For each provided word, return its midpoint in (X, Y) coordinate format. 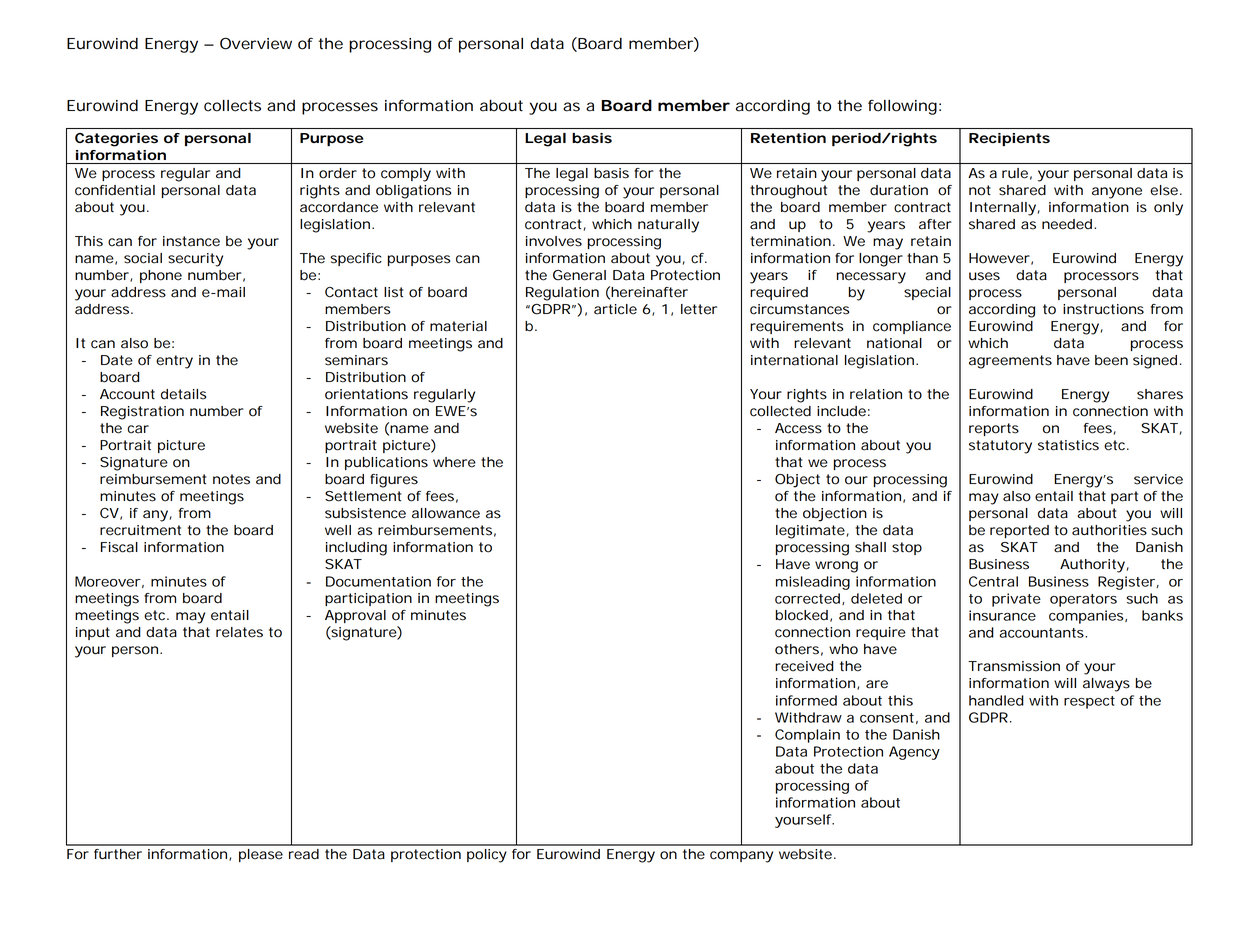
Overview (256, 43)
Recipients (1009, 139)
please (261, 855)
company (741, 857)
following (902, 107)
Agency (914, 753)
